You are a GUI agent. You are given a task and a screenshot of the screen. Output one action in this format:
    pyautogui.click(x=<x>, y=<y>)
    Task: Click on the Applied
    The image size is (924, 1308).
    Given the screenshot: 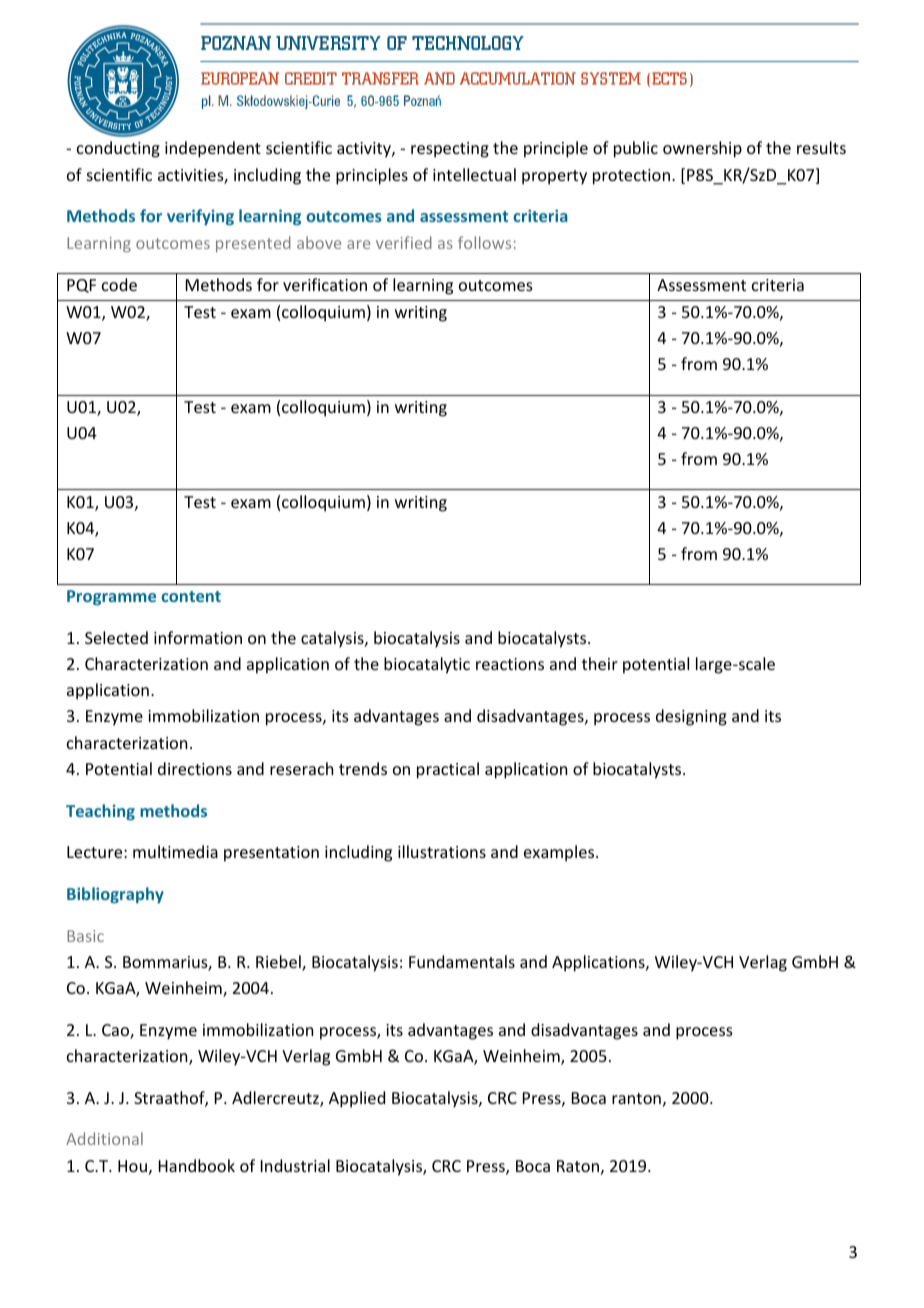 What is the action you would take?
    pyautogui.click(x=357, y=1099)
